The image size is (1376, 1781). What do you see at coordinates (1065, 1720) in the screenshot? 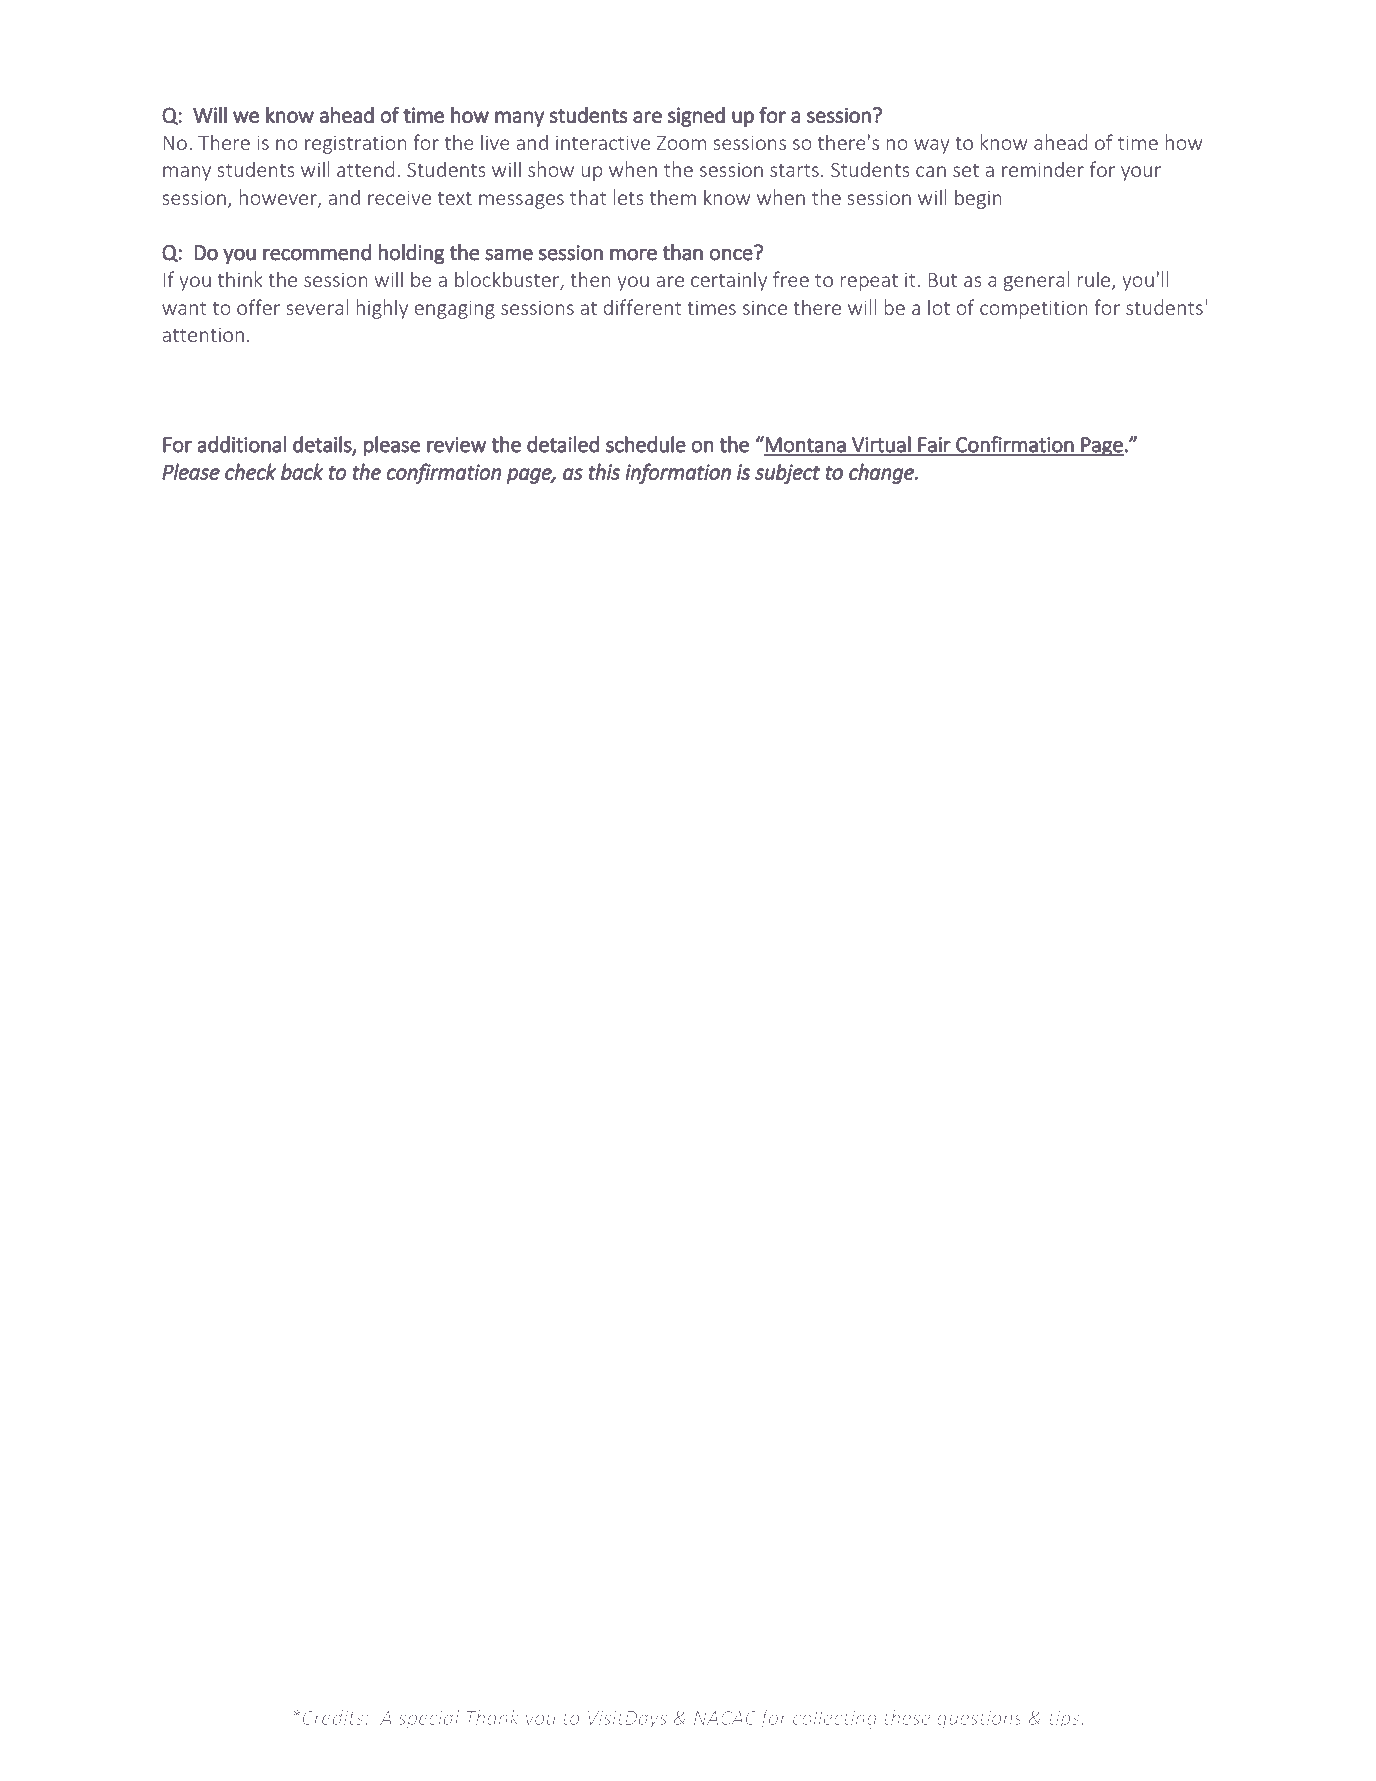
I see `tips` at bounding box center [1065, 1720].
